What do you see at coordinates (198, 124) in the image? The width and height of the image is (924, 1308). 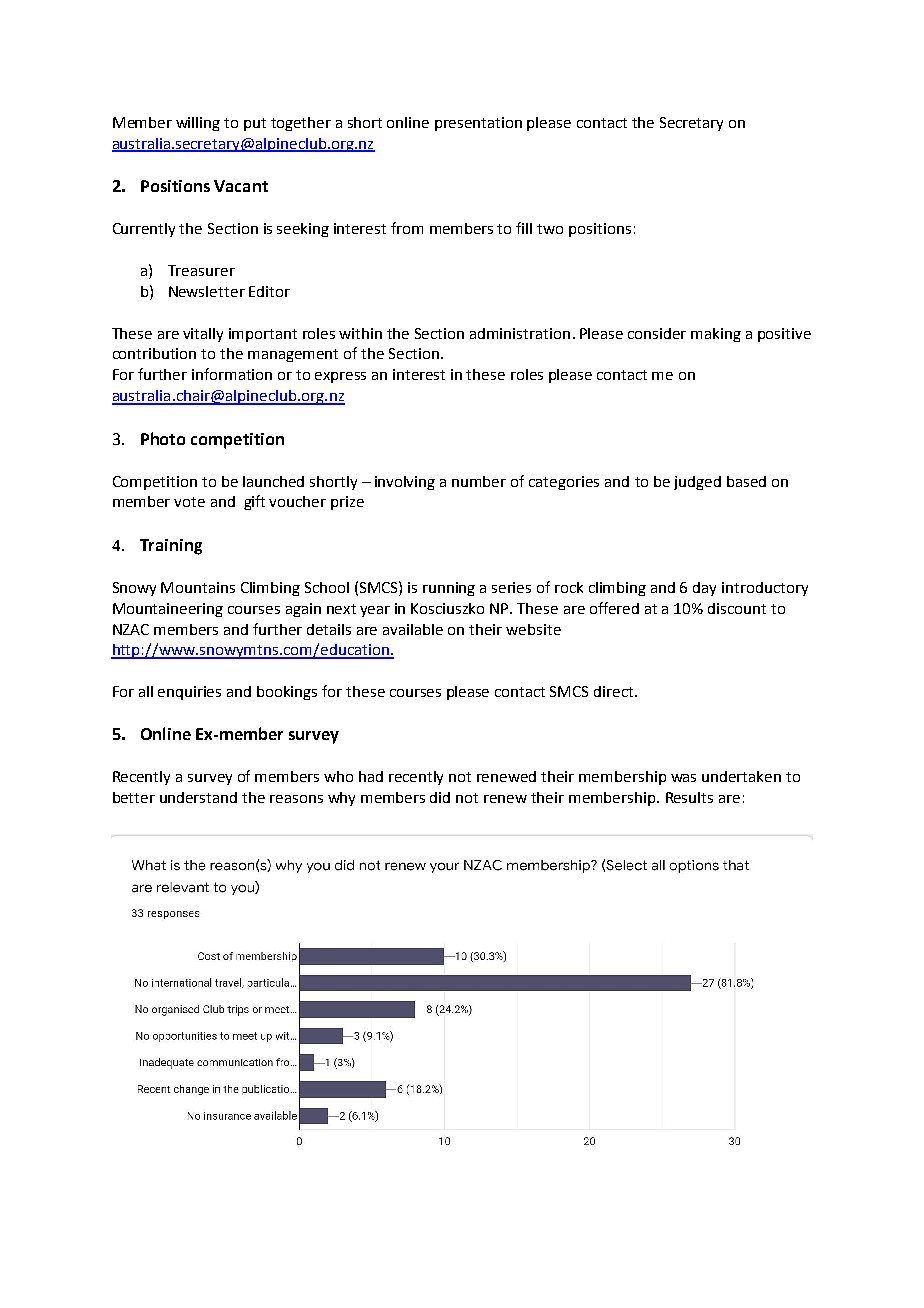 I see `willing` at bounding box center [198, 124].
